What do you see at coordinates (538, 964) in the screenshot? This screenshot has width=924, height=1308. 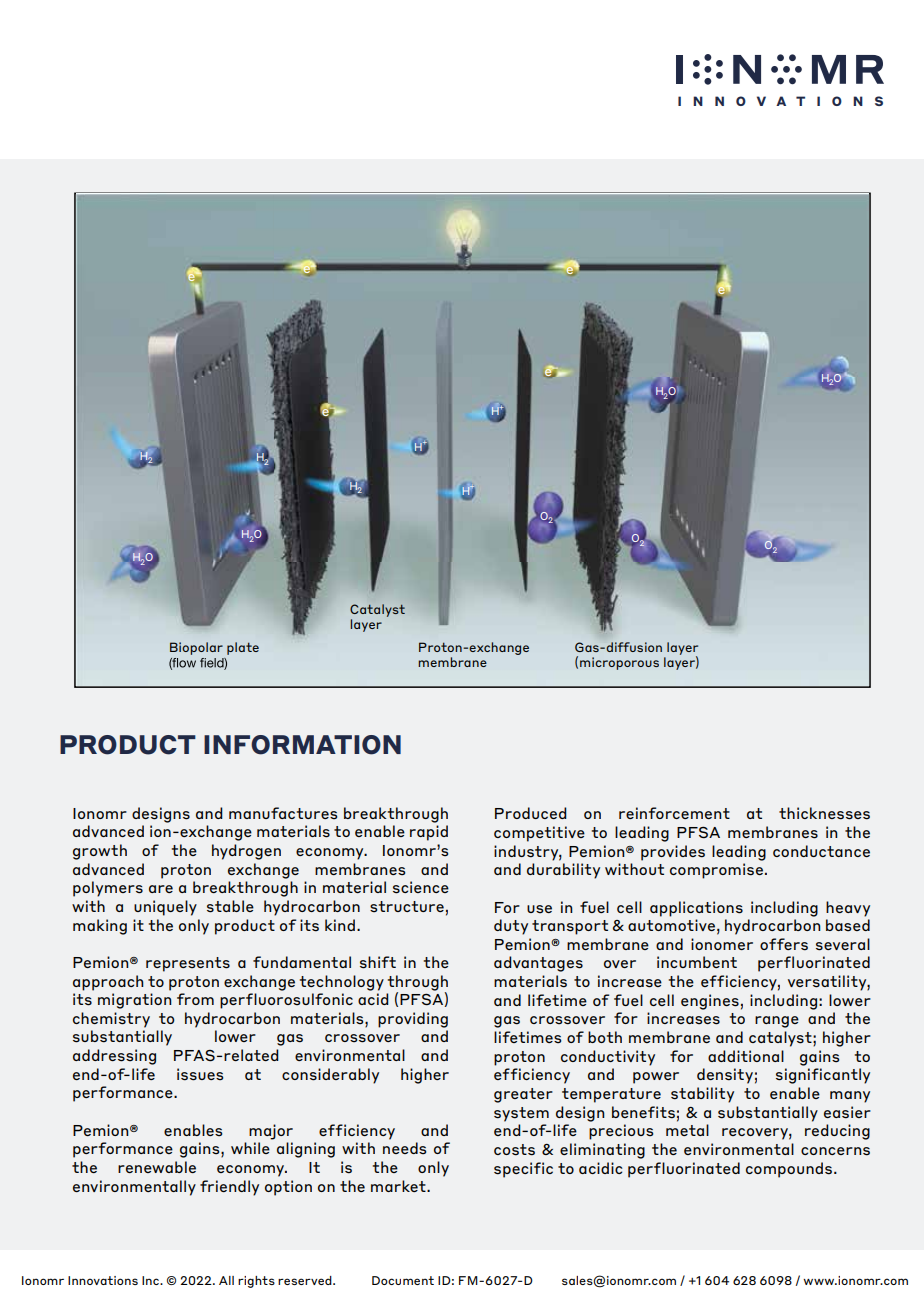 I see `advantages` at bounding box center [538, 964].
